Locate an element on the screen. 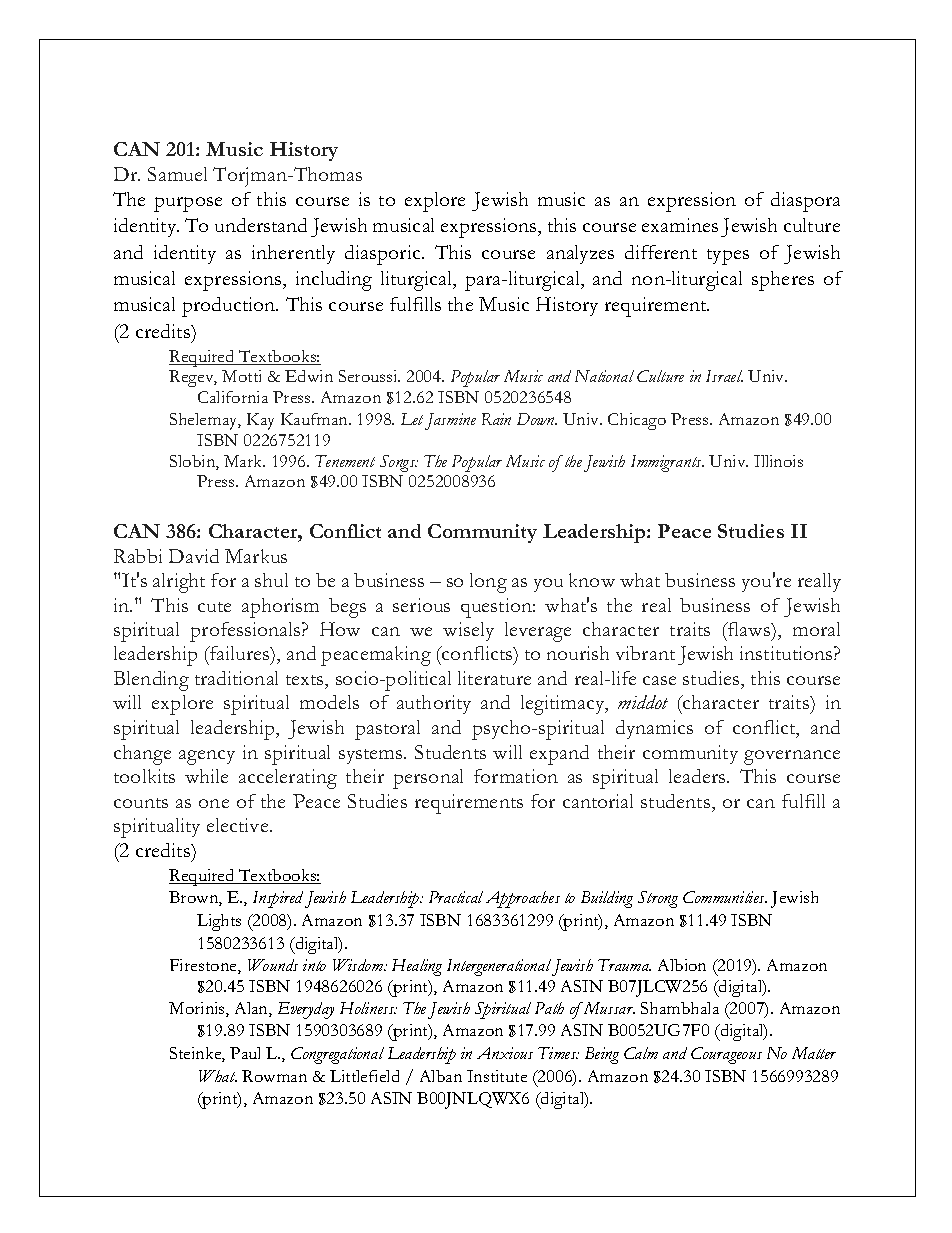 The height and width of the screenshot is (1233, 952). diasporic is located at coordinates (384, 255).
